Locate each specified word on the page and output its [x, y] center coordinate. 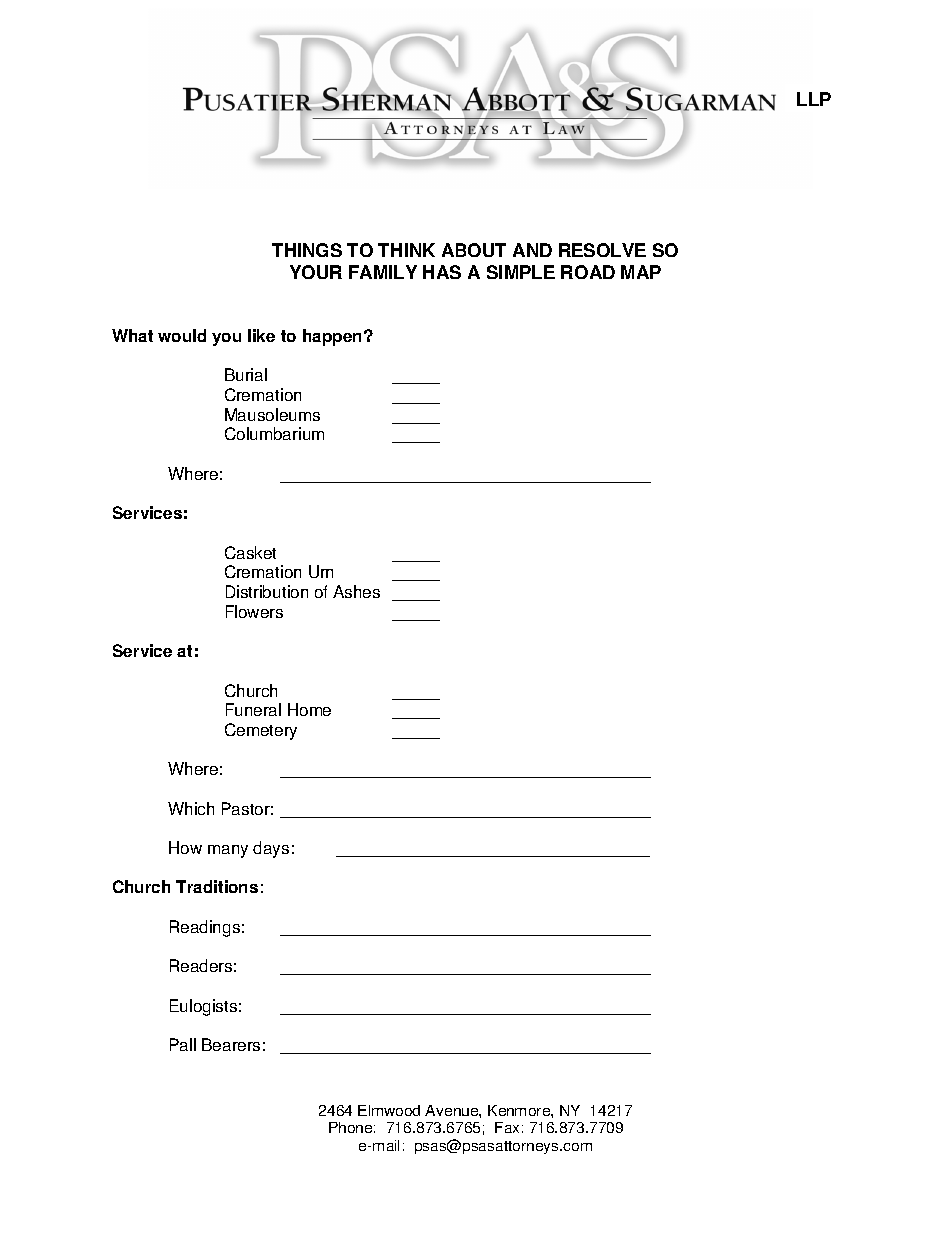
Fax [507, 1127]
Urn [321, 571]
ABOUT [474, 250]
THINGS [307, 250]
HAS [442, 272]
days [271, 849]
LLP [814, 99]
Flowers [254, 611]
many [228, 851]
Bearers [231, 1044]
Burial [246, 374]
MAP [641, 272]
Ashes [356, 591]
